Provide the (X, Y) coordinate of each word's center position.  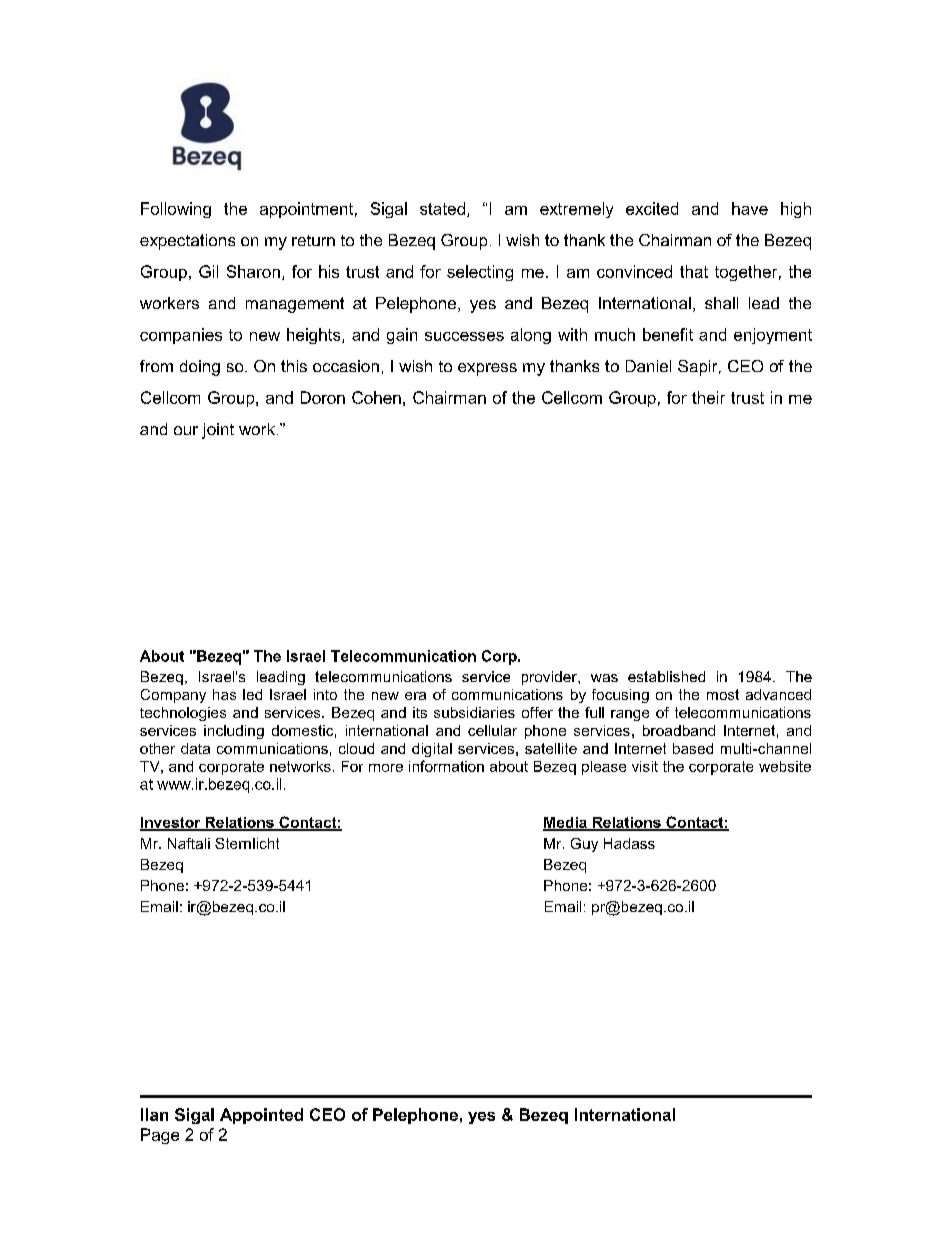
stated (442, 208)
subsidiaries (474, 712)
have (750, 208)
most (723, 694)
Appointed (261, 1116)
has (224, 694)
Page (160, 1136)
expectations (187, 242)
